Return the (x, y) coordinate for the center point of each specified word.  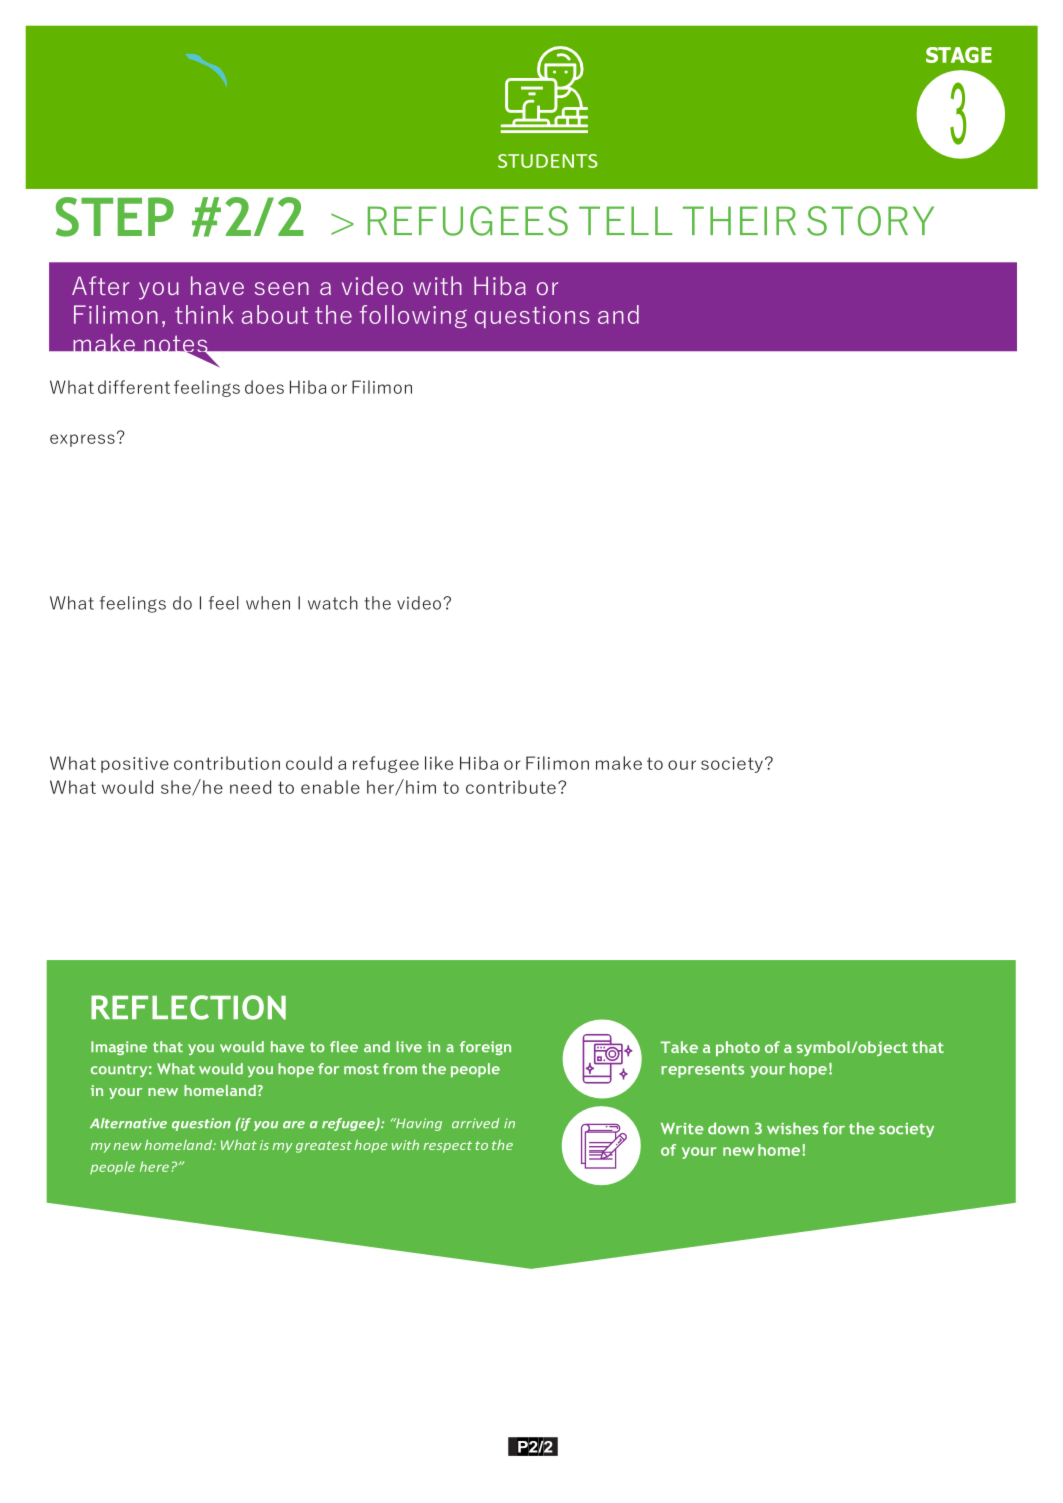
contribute (511, 787)
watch (333, 603)
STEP (115, 217)
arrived (475, 1123)
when (268, 603)
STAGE (959, 55)
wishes (792, 1128)
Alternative (128, 1123)
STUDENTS (548, 161)
